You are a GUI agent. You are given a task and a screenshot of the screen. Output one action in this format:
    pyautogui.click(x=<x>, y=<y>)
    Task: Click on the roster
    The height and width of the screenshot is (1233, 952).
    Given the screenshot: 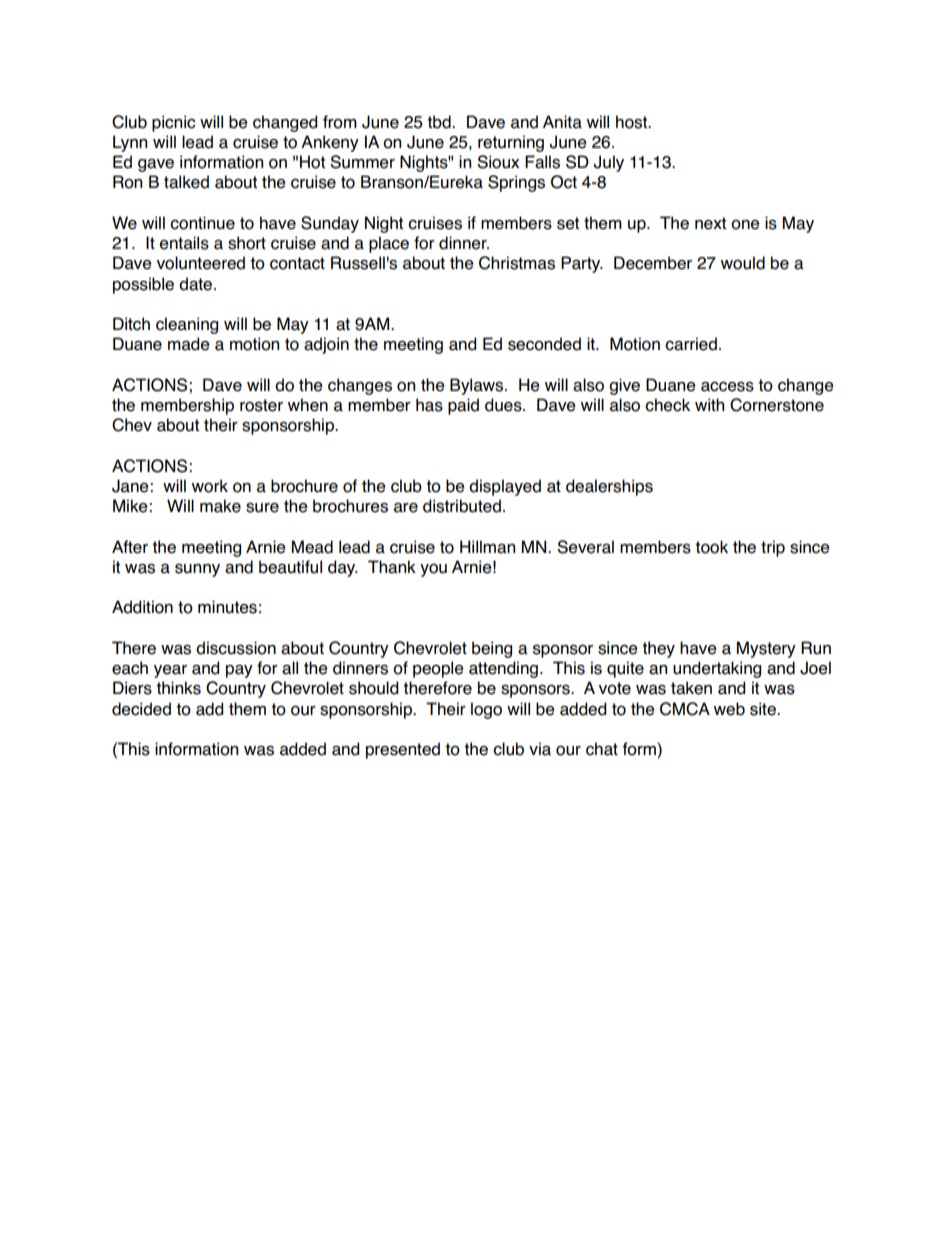 What is the action you would take?
    pyautogui.click(x=261, y=405)
